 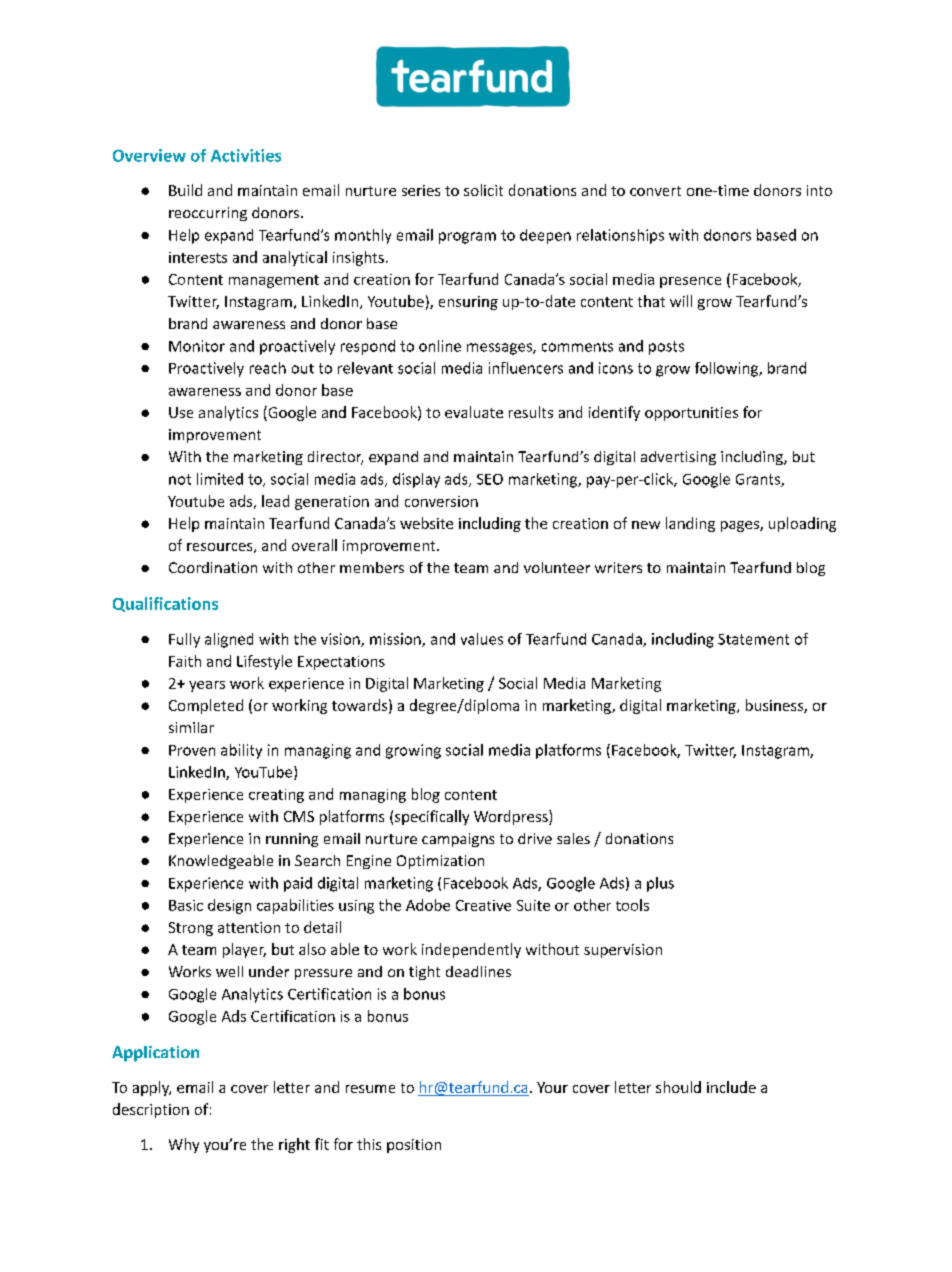 What do you see at coordinates (731, 1087) in the screenshot?
I see `include` at bounding box center [731, 1087].
